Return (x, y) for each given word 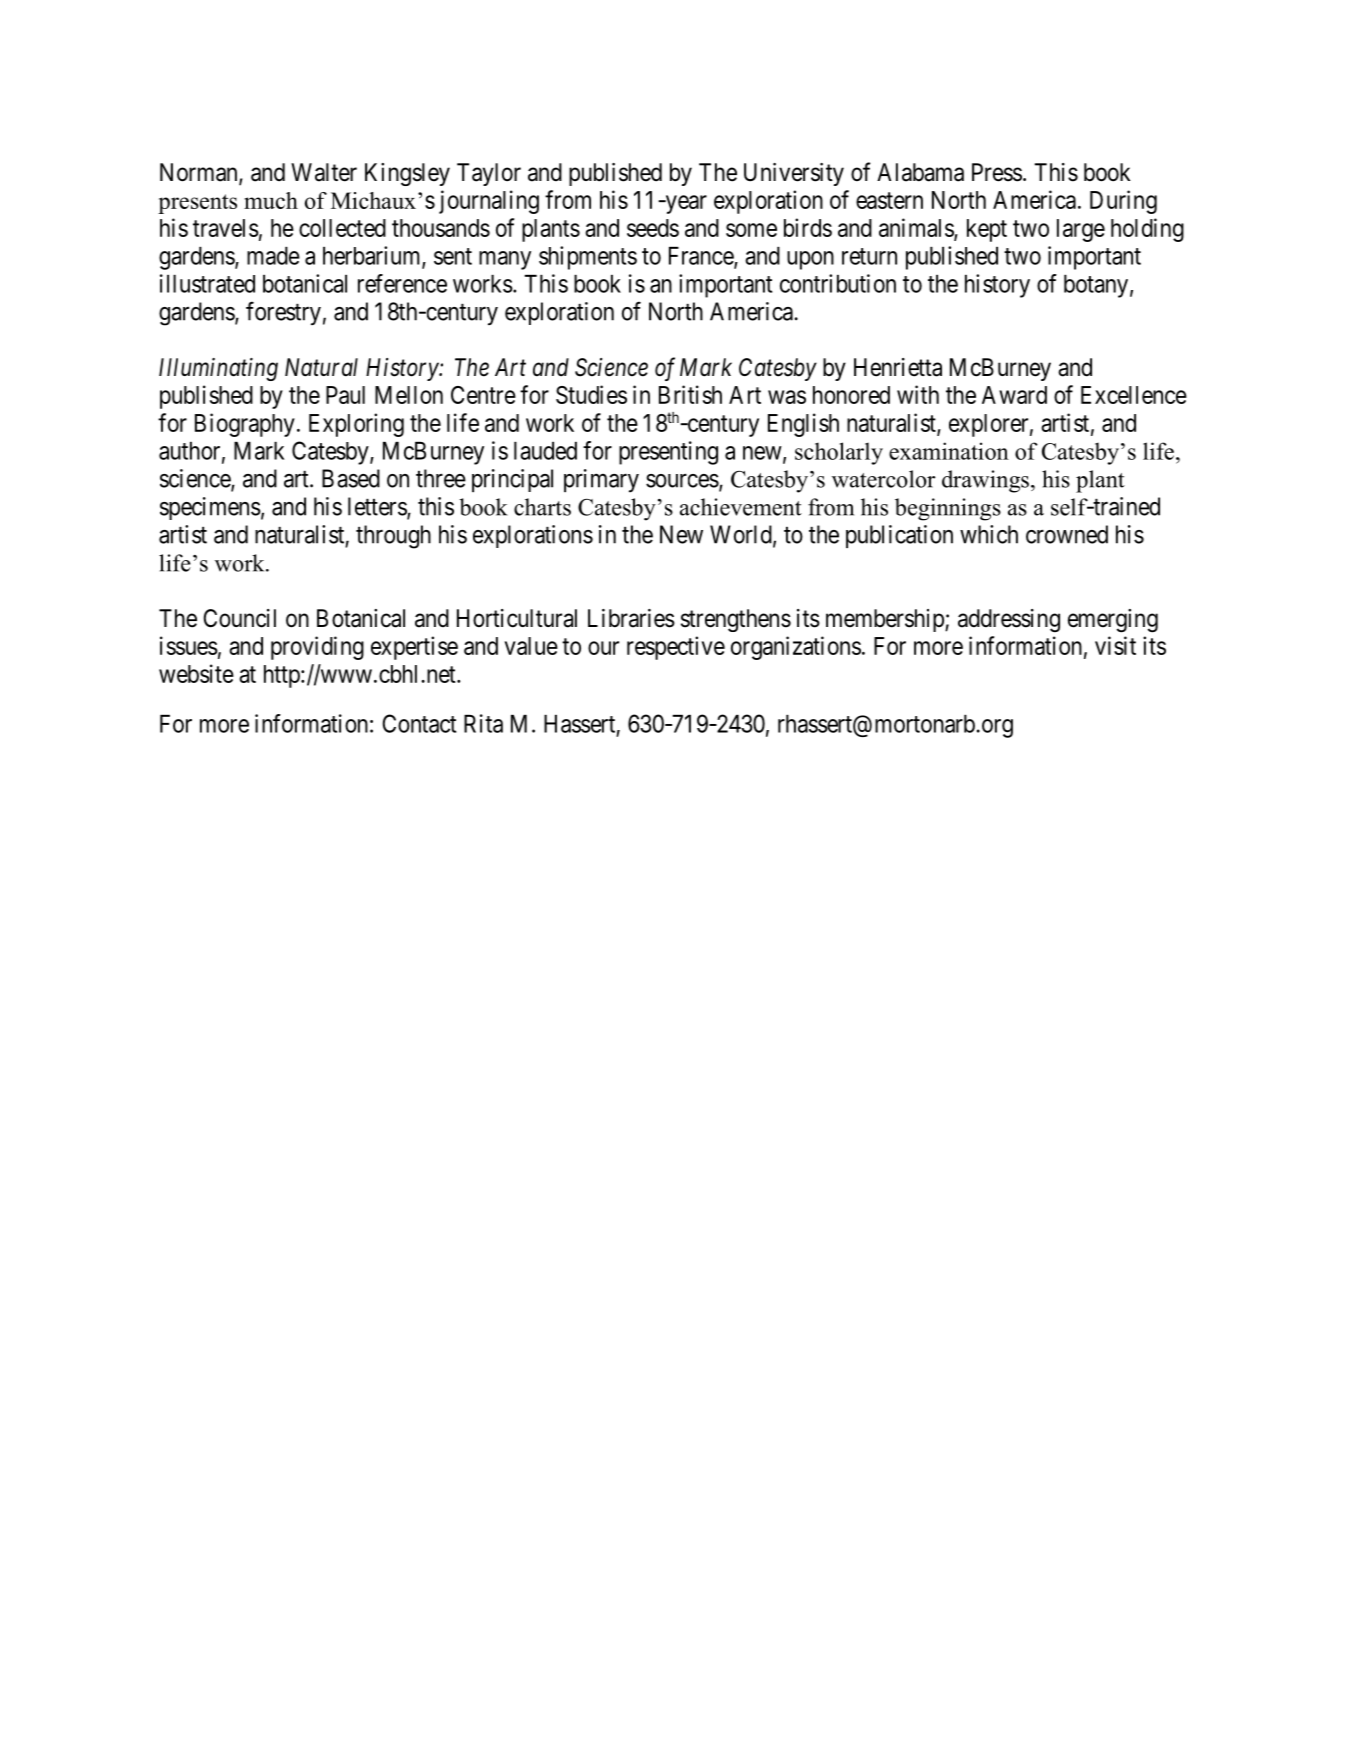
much (271, 200)
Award (1014, 395)
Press (997, 172)
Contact (419, 723)
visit (1115, 645)
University (794, 174)
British (690, 394)
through (393, 537)
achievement (741, 507)
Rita (483, 723)
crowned (1067, 534)
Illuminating (218, 369)
